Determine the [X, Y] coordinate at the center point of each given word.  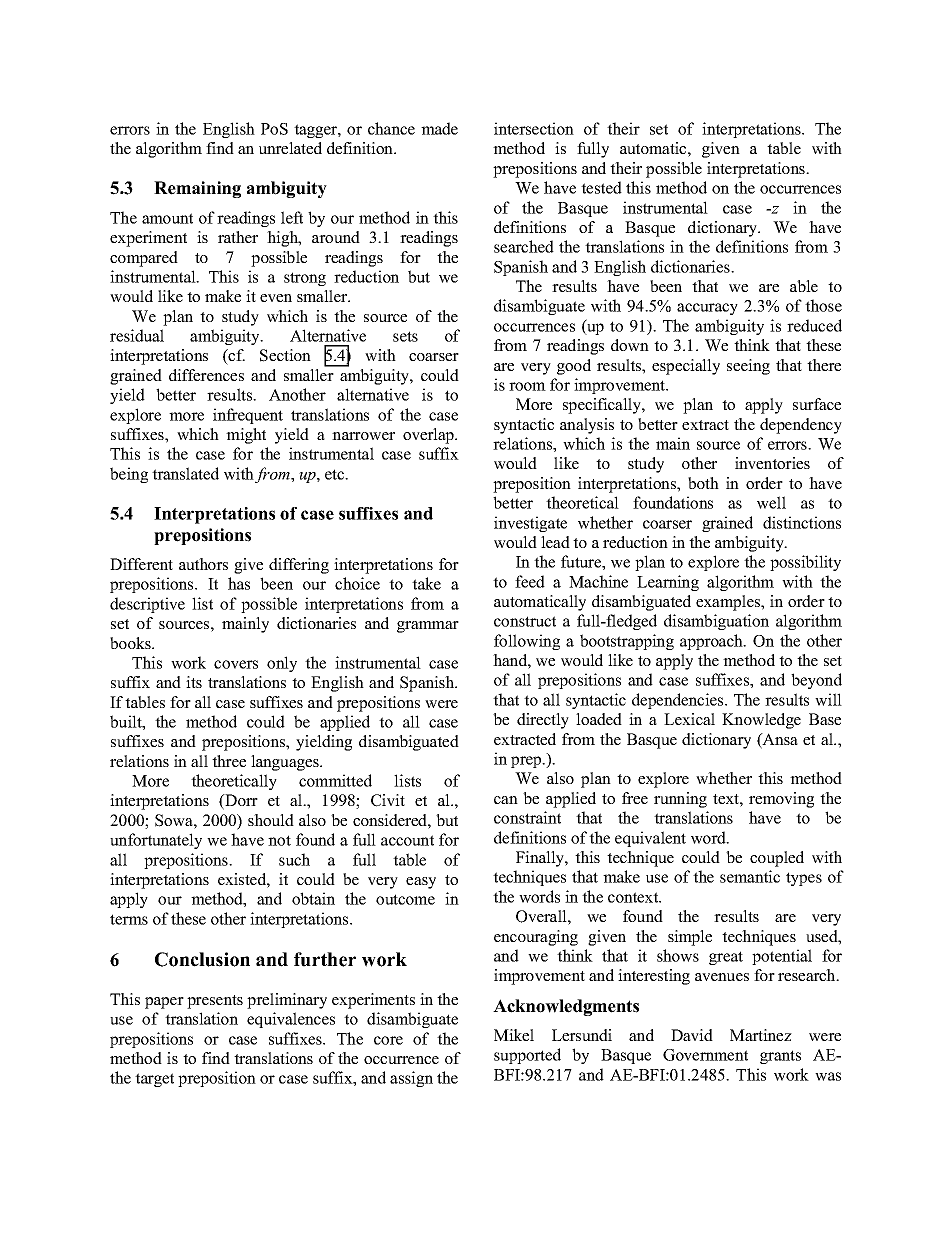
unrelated [290, 148]
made [439, 128]
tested [601, 187]
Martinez [761, 1035]
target [154, 1080]
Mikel [514, 1035]
